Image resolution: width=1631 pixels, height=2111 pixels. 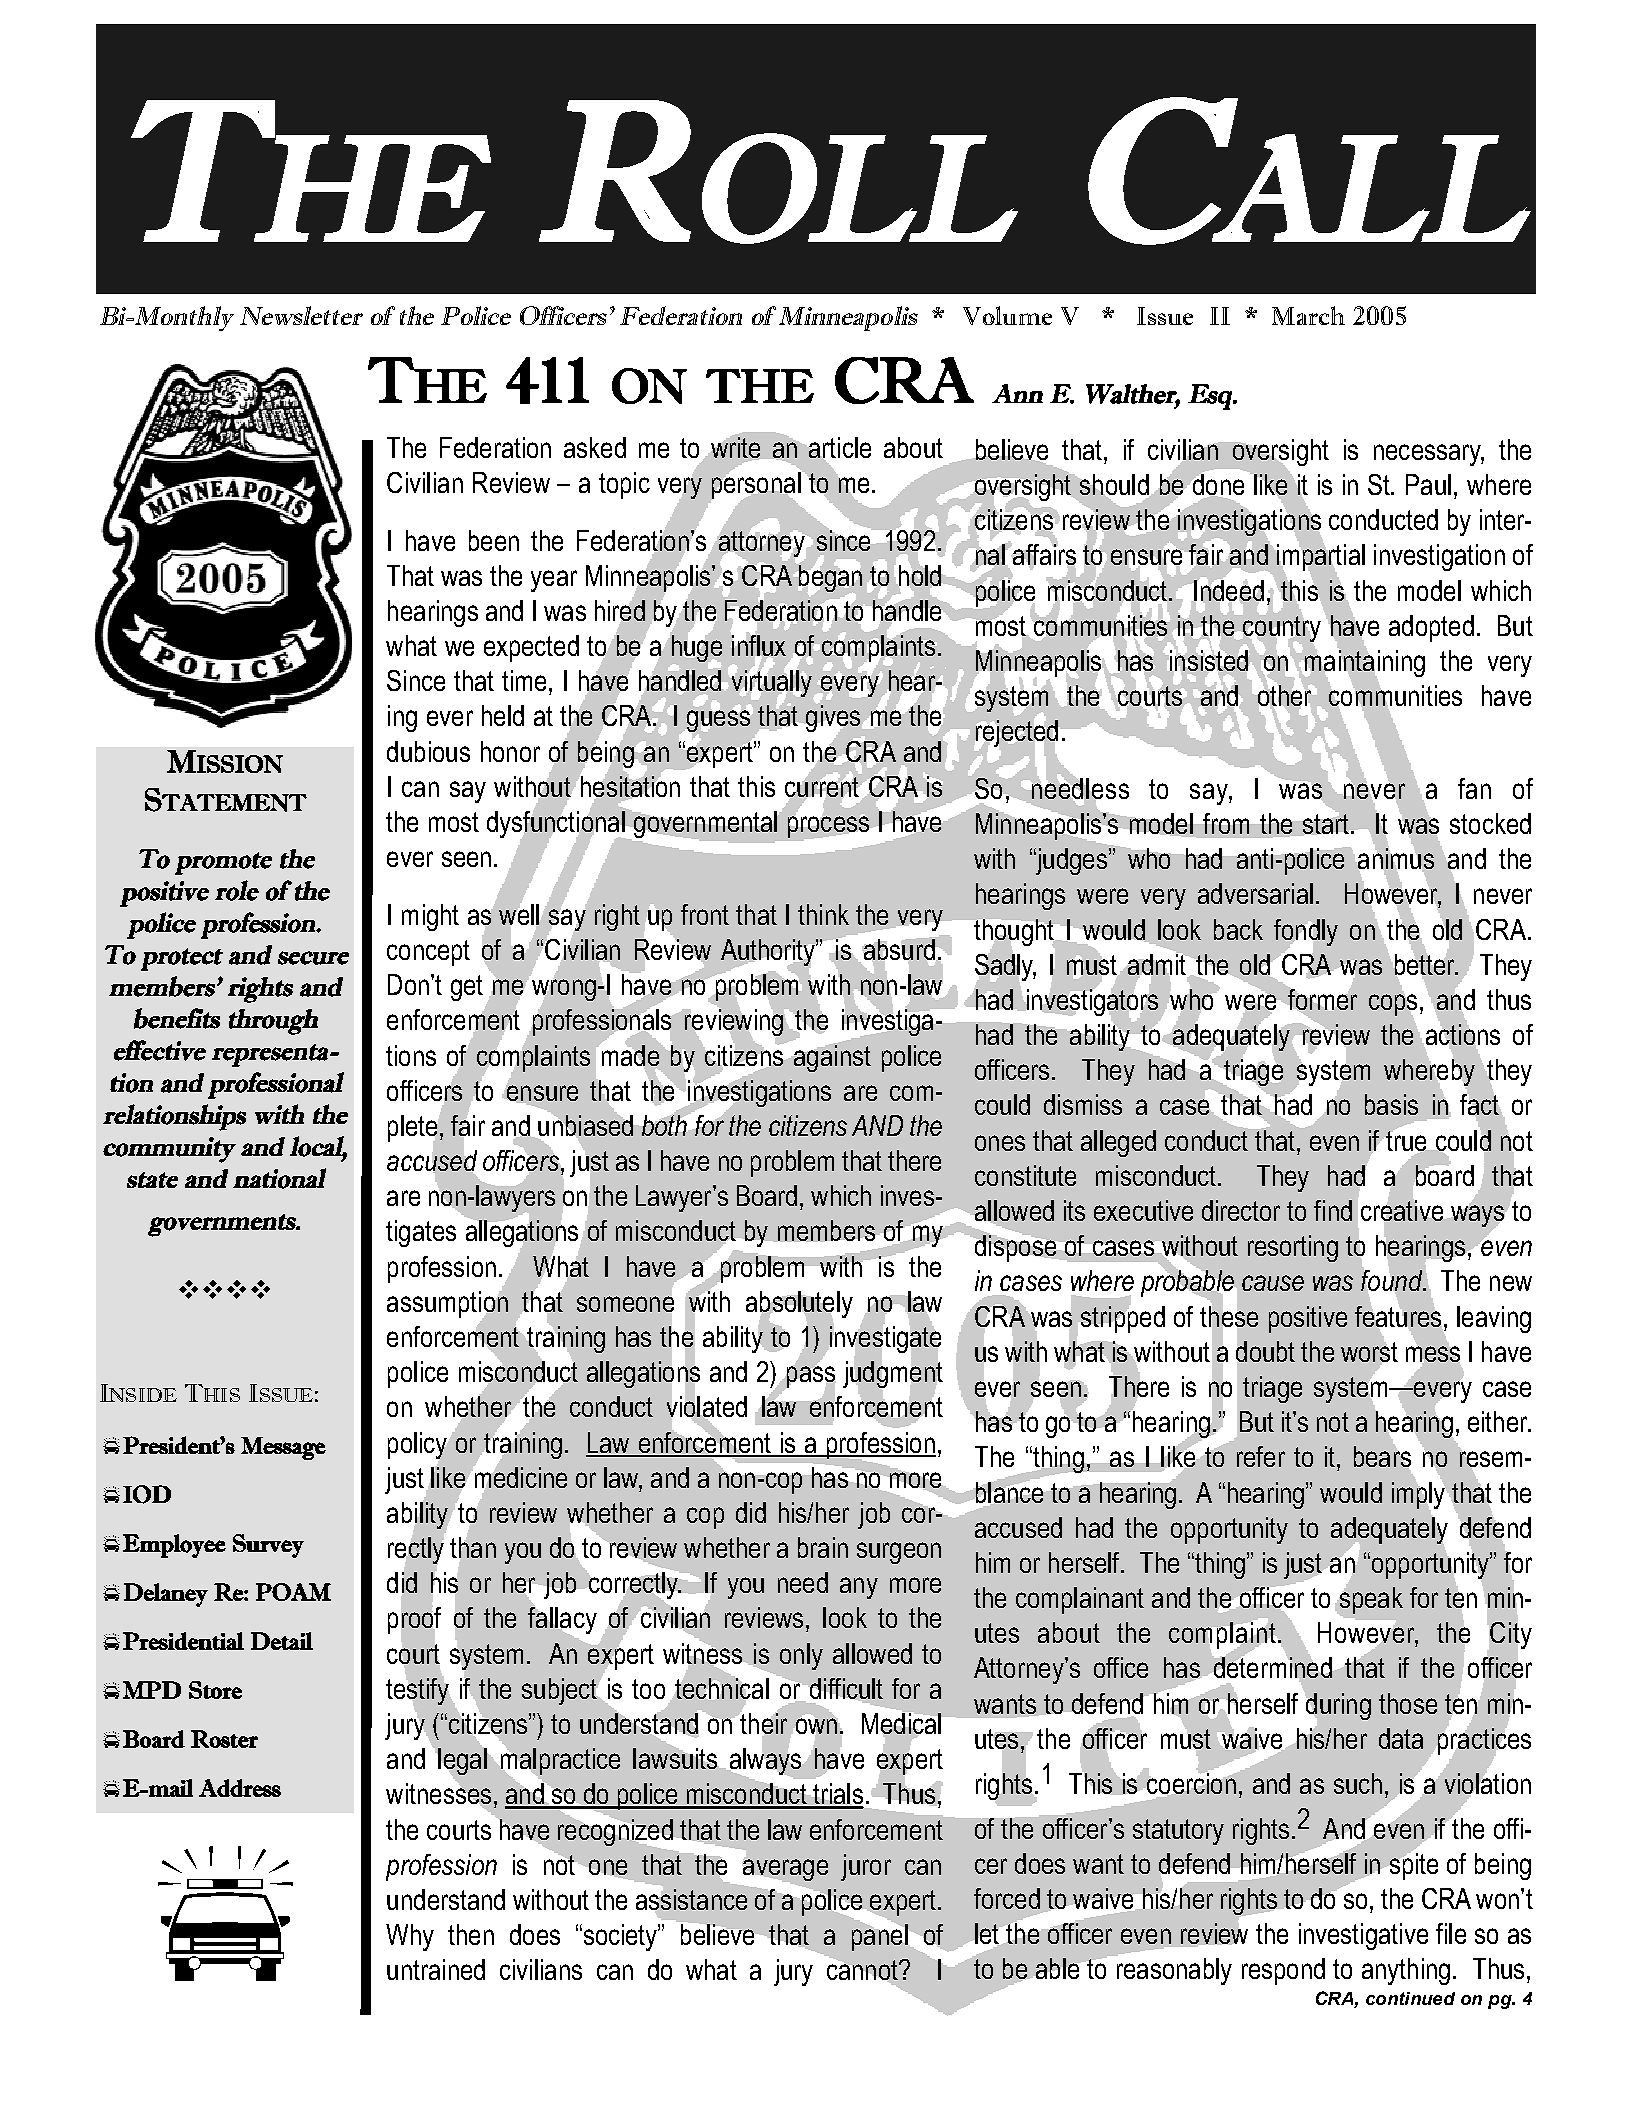 What do you see at coordinates (595, 447) in the screenshot?
I see `asked` at bounding box center [595, 447].
